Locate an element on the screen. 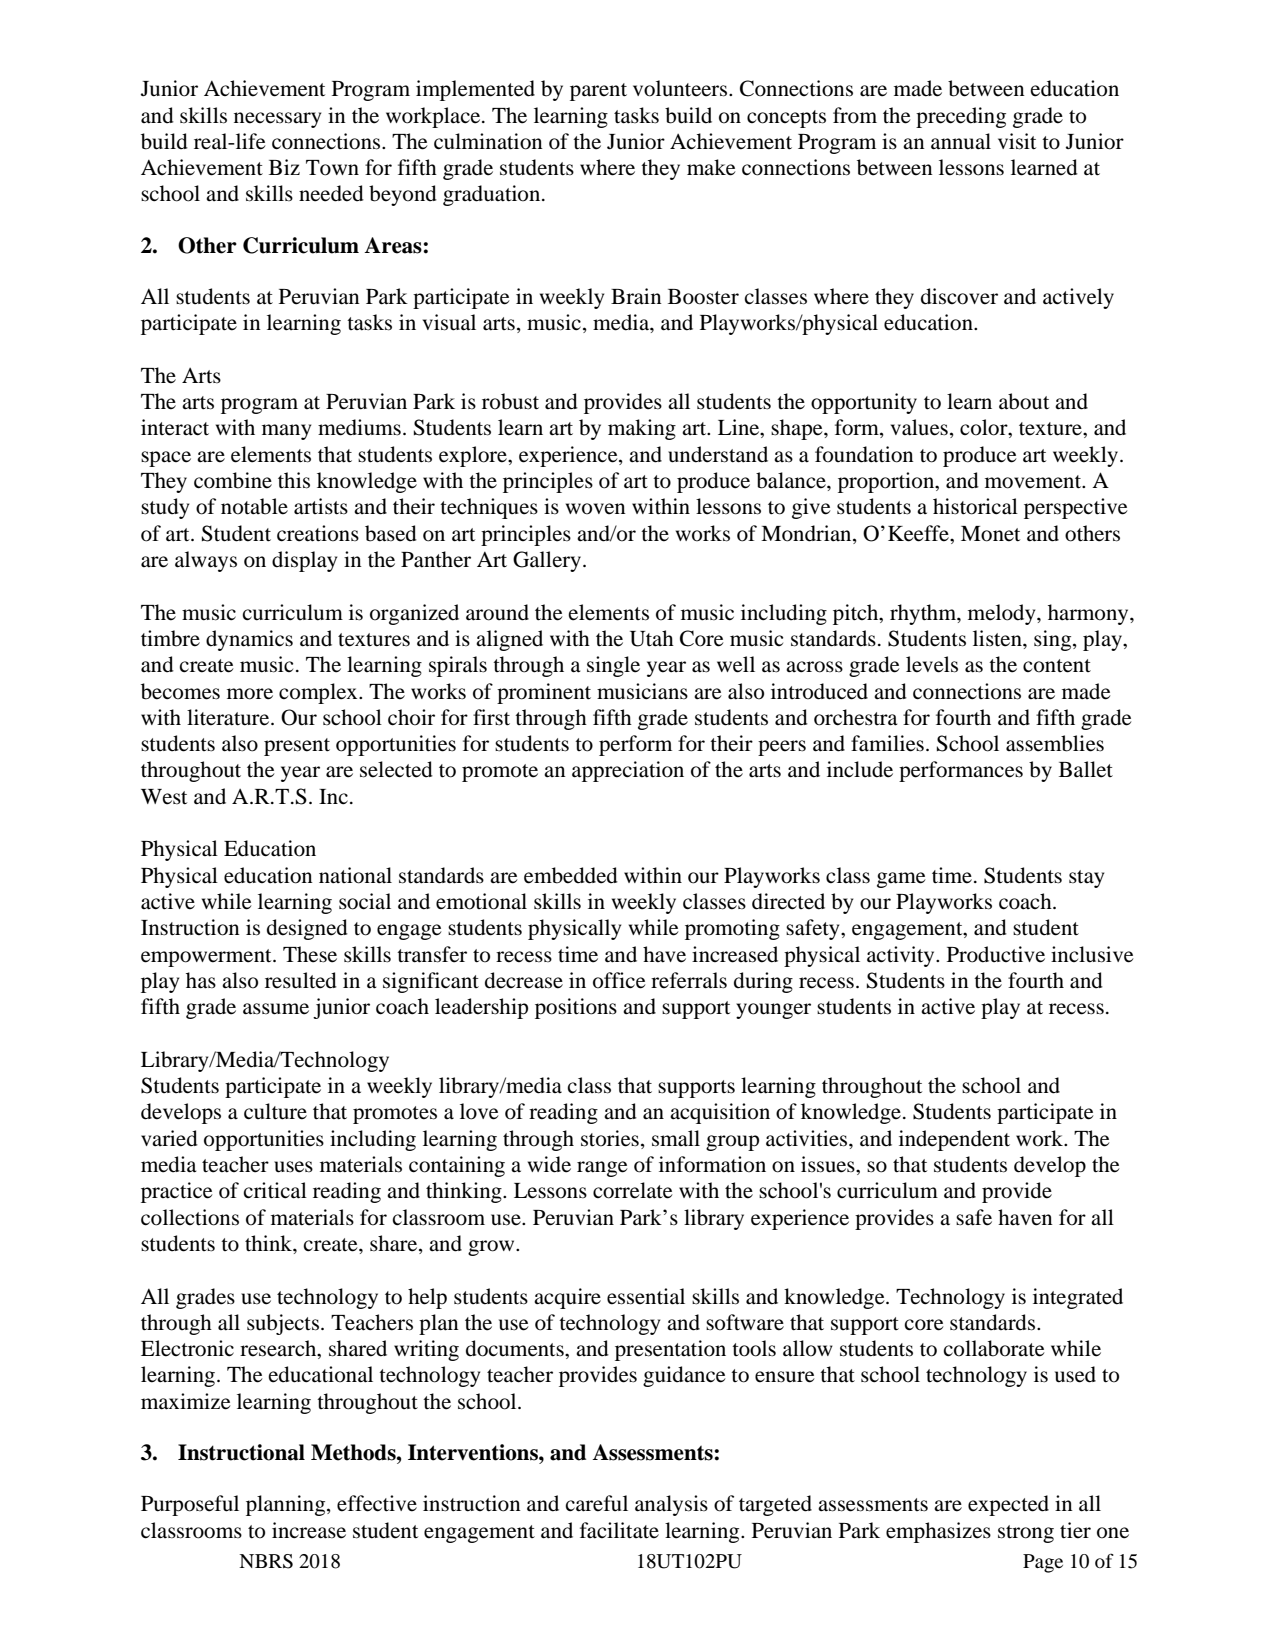 This screenshot has height=1647, width=1273. necessary is located at coordinates (277, 120).
